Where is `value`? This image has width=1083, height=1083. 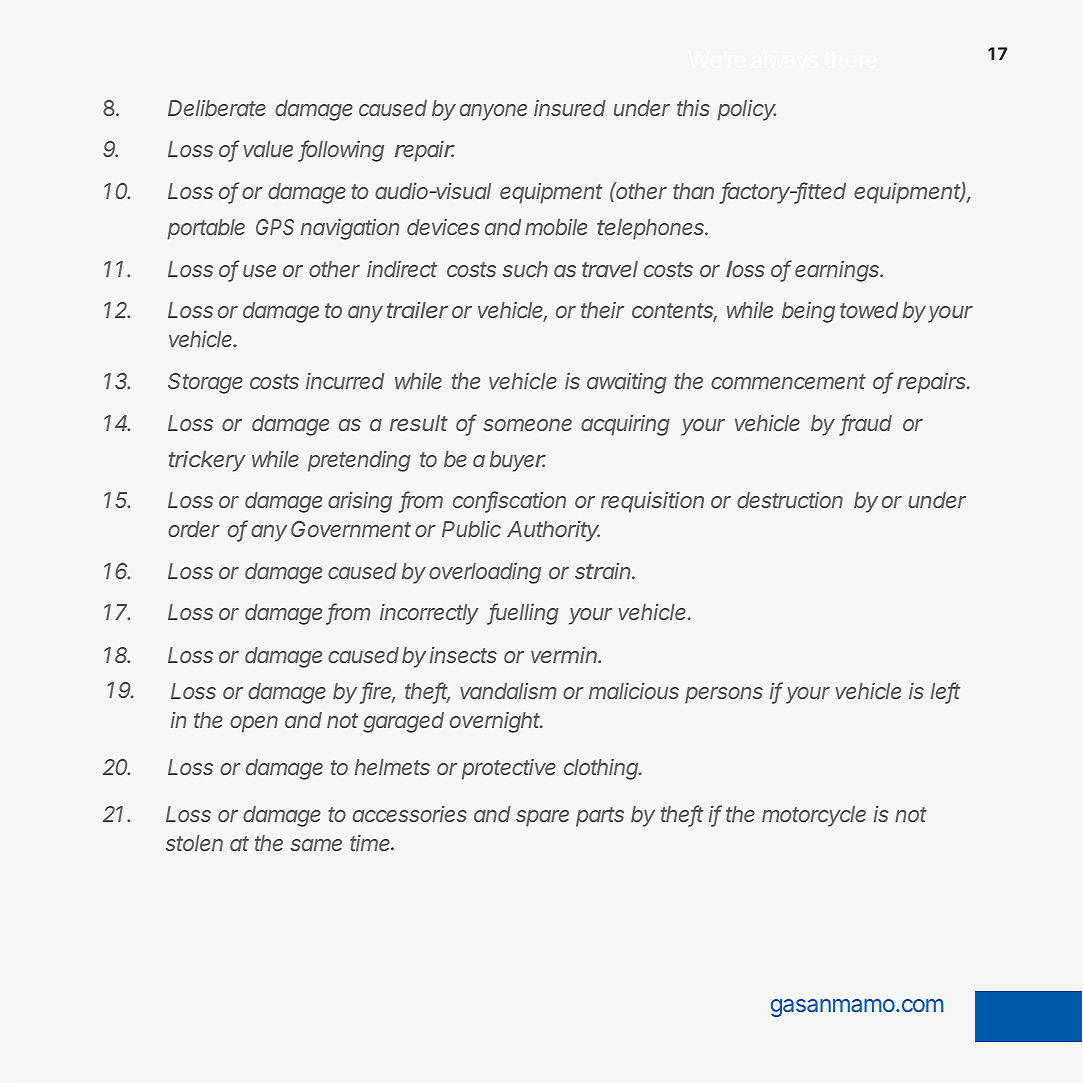 value is located at coordinates (268, 149).
